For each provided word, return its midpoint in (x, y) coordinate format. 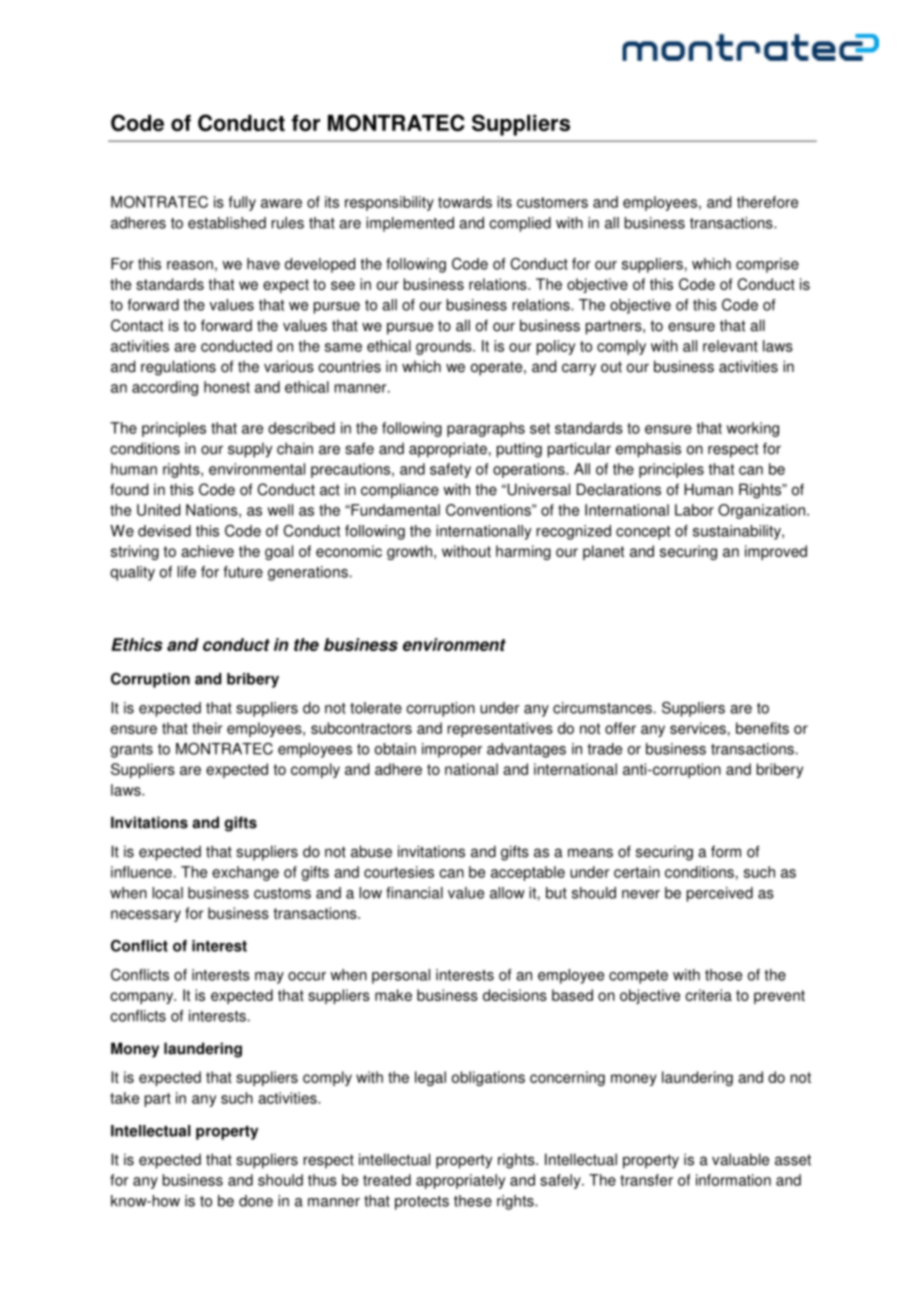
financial (414, 893)
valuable (740, 1159)
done (256, 1201)
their (207, 728)
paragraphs (486, 429)
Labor (694, 510)
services (698, 728)
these (473, 1201)
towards (465, 202)
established (227, 223)
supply (250, 450)
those (723, 975)
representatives (500, 729)
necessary (146, 916)
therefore (767, 202)
